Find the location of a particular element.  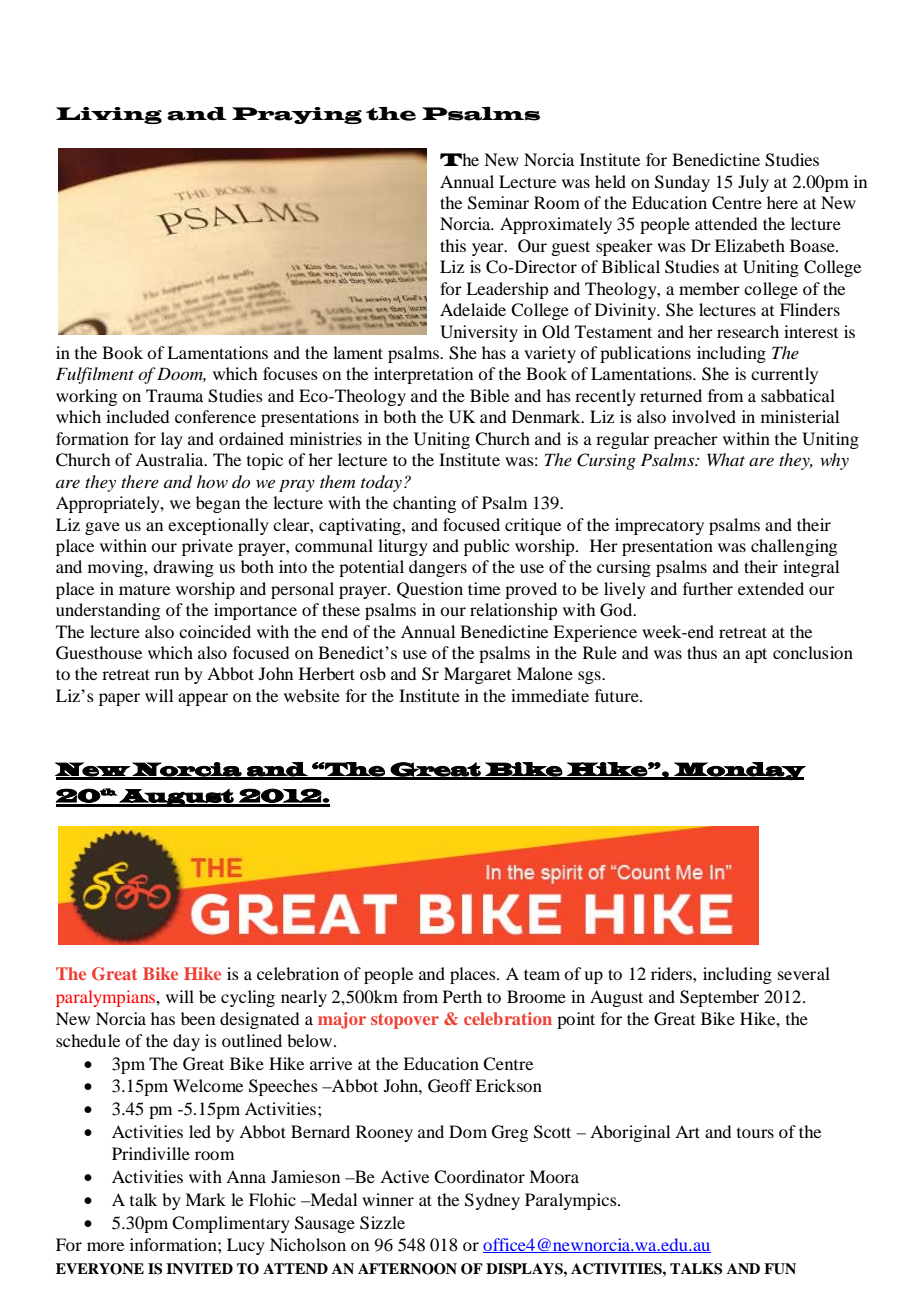

INVITED is located at coordinates (199, 1268).
